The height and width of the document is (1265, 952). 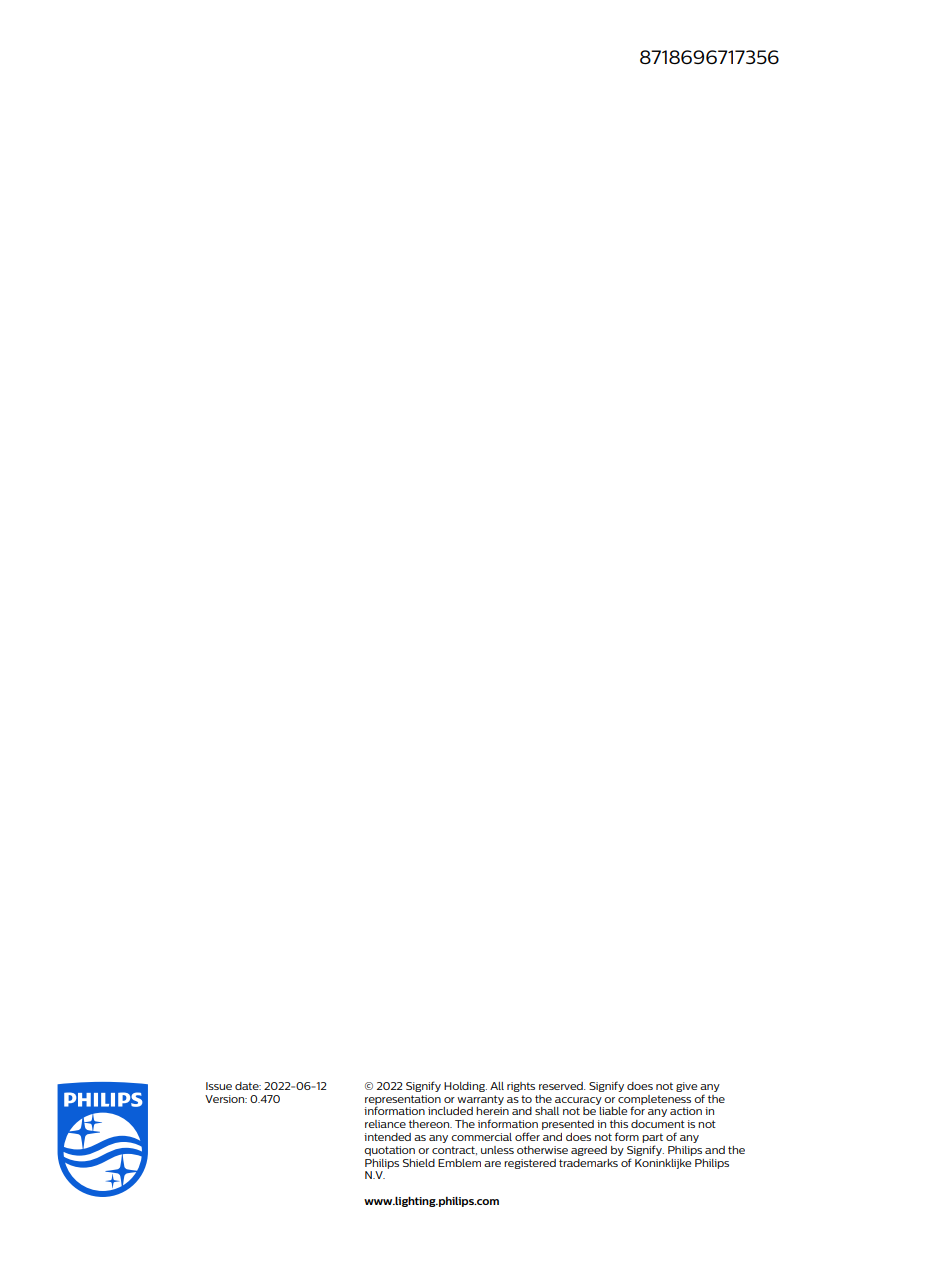 What do you see at coordinates (450, 1111) in the document?
I see `included` at bounding box center [450, 1111].
